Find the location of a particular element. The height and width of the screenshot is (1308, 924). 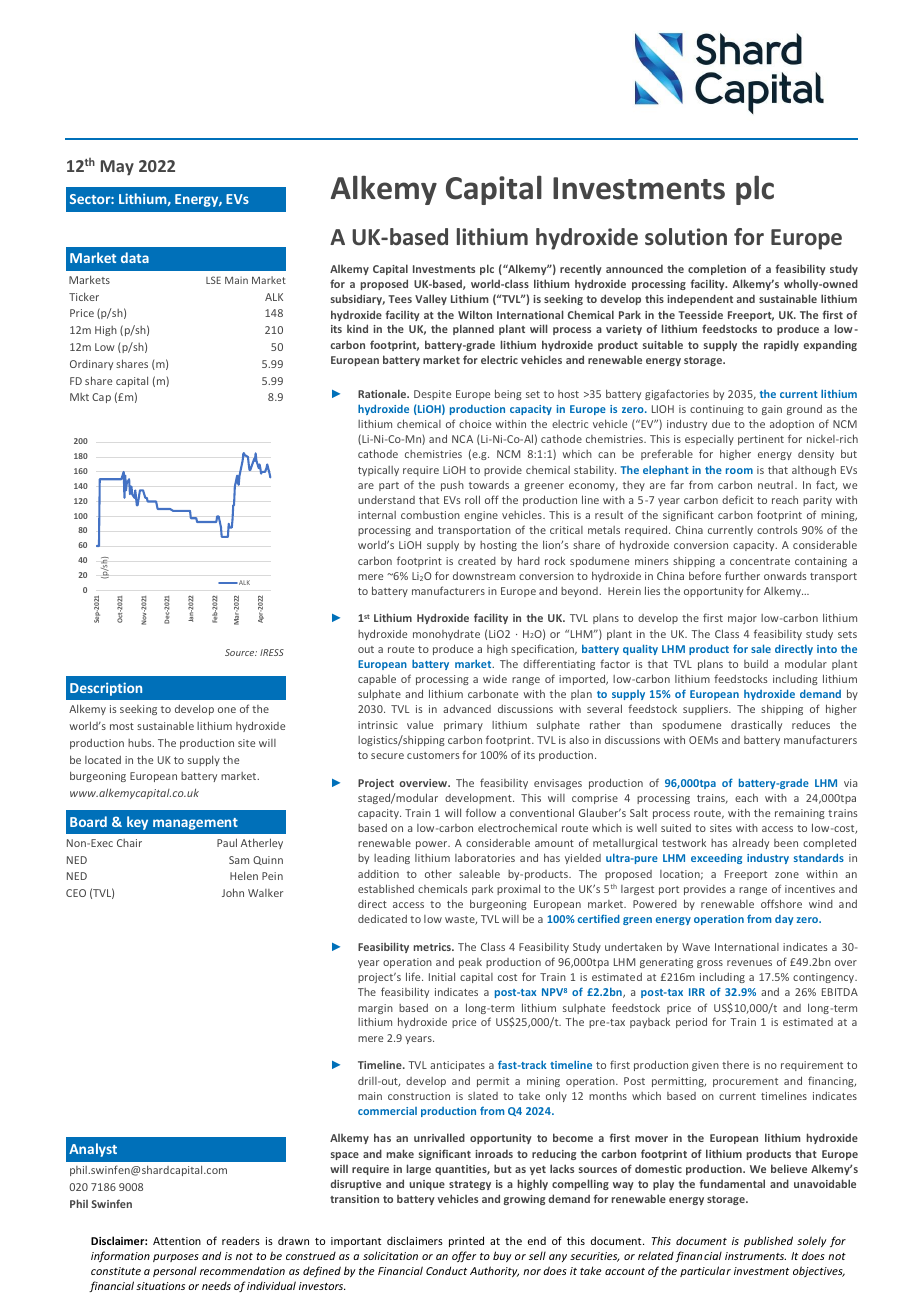

concentrate is located at coordinates (760, 561).
